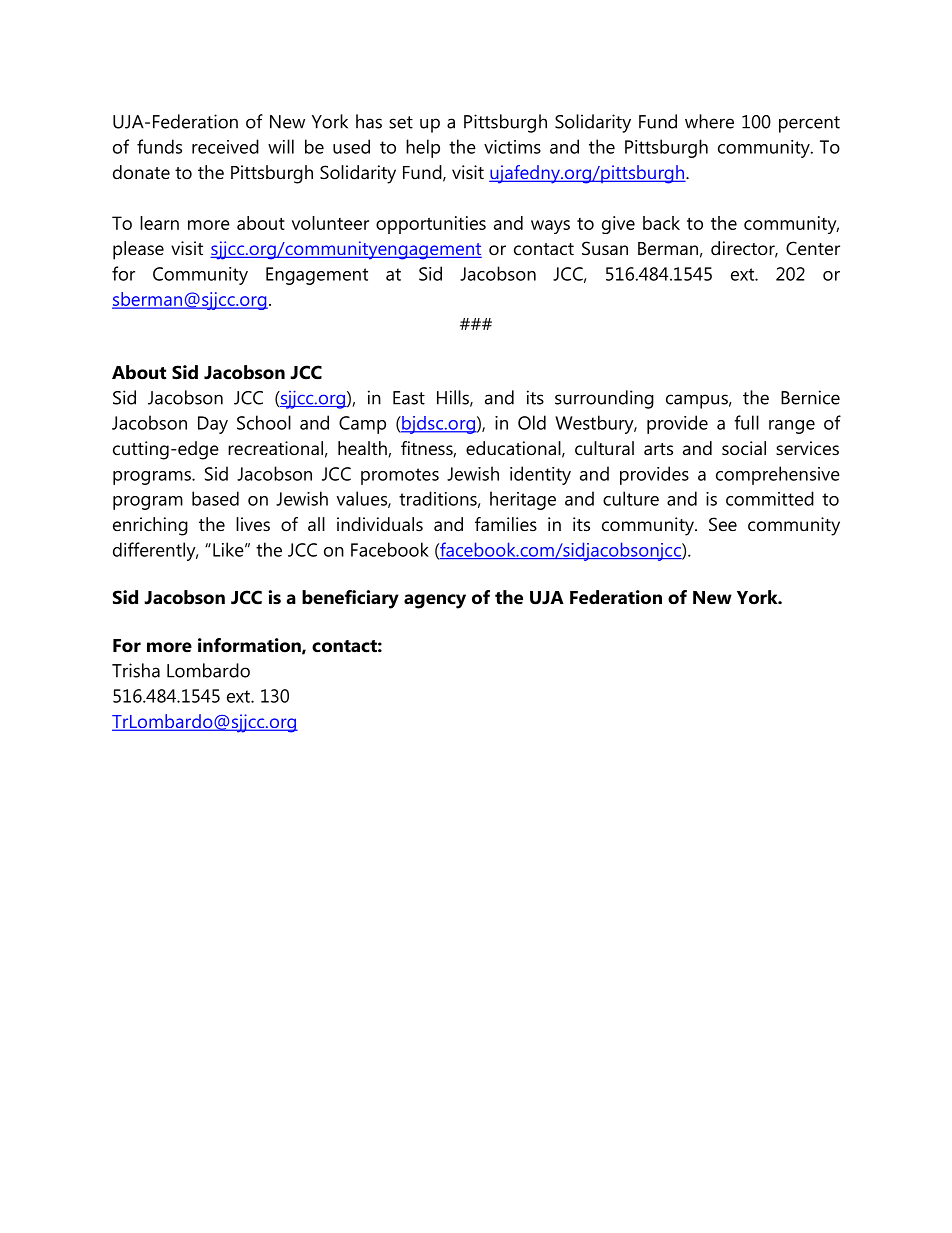  Describe the element at coordinates (778, 475) in the document. I see `comprehensive` at that location.
